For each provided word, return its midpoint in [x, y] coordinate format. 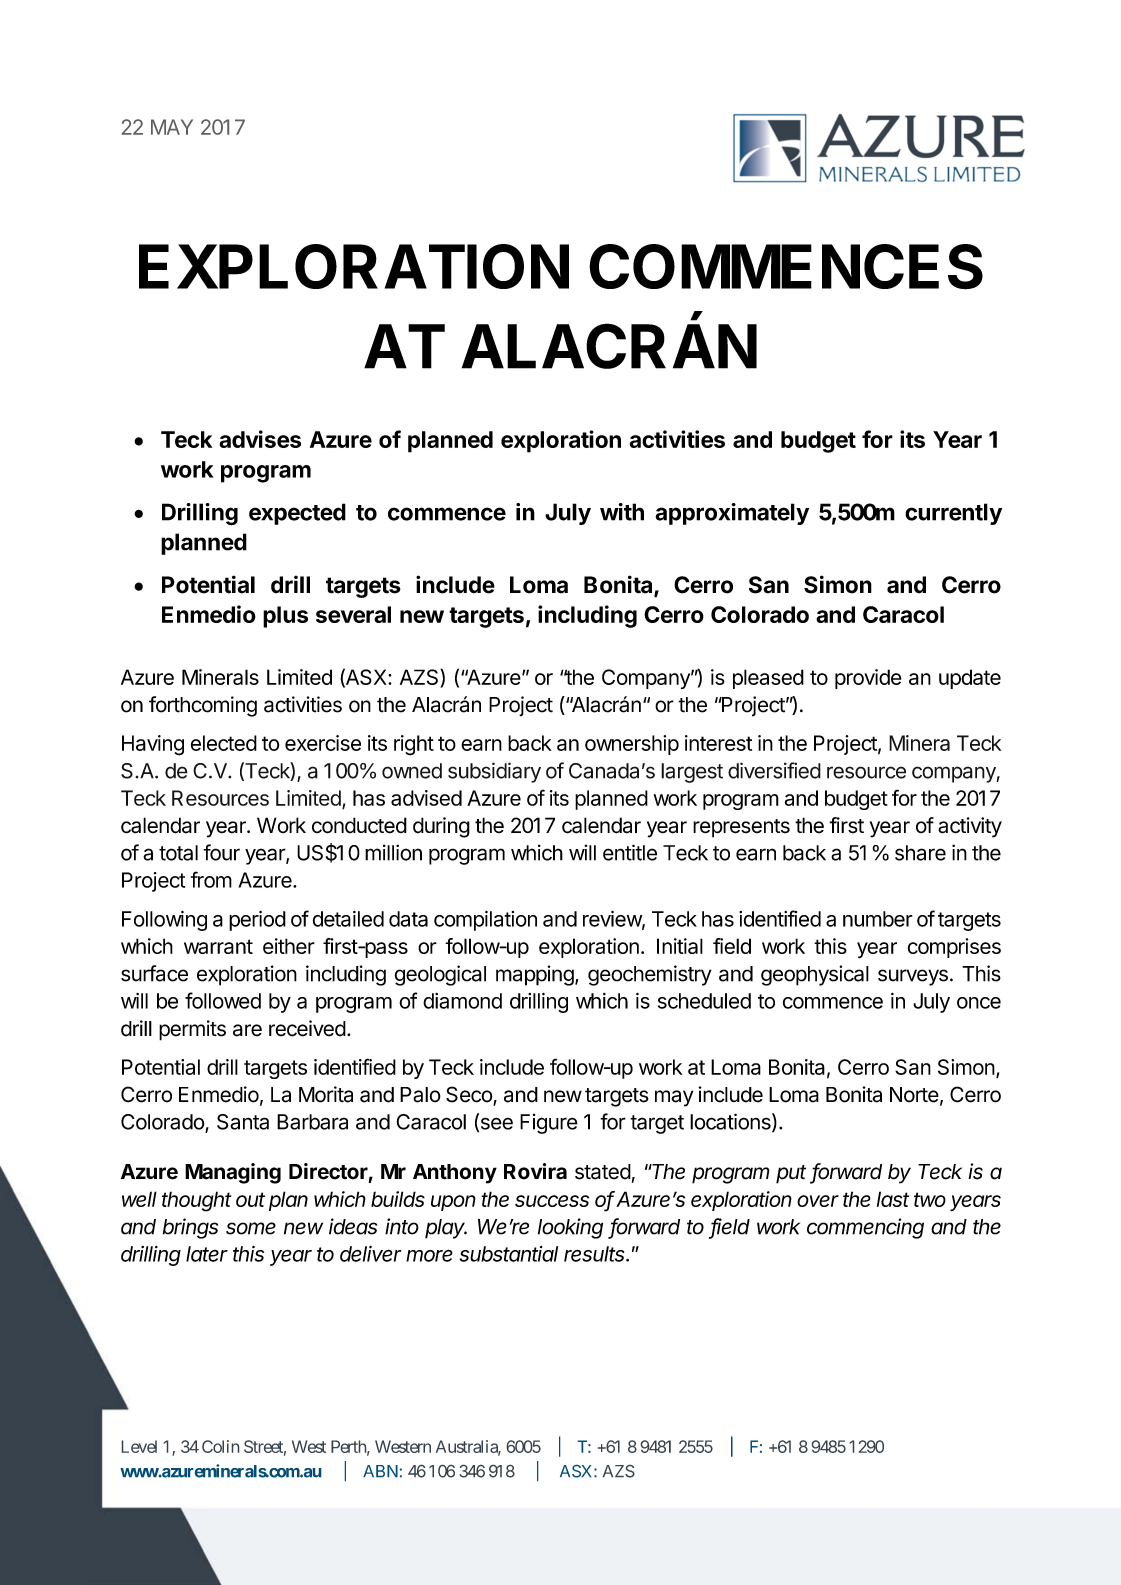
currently [953, 514]
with [622, 512]
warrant [218, 946]
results [596, 1254]
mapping [535, 975]
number [878, 919]
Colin [220, 1446]
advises [260, 439]
